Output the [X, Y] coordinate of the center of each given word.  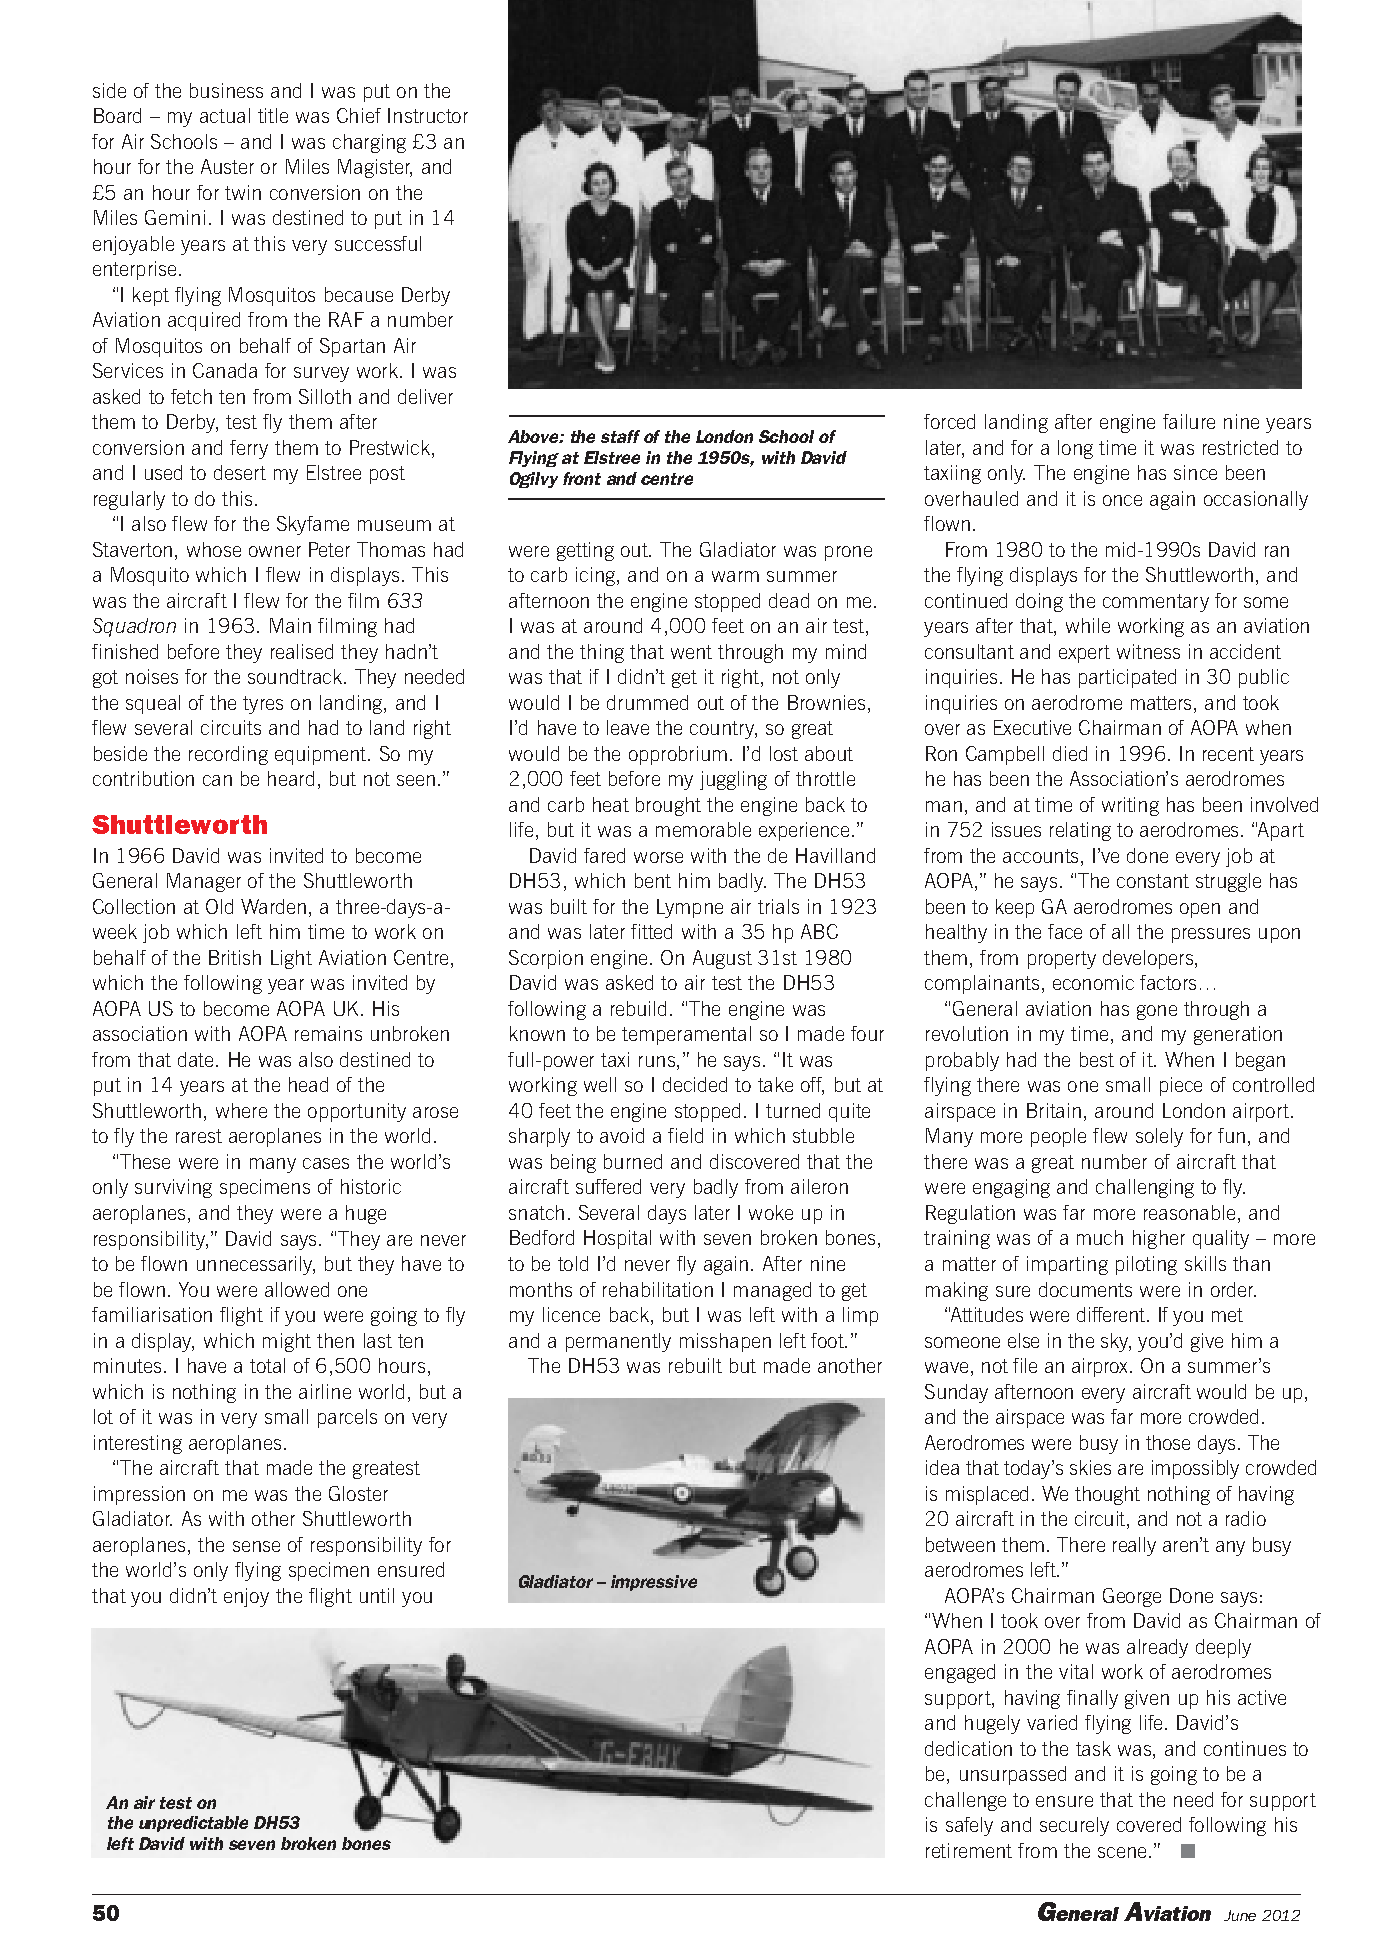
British [235, 957]
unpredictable [193, 1824]
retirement [969, 1850]
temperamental [686, 1035]
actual [225, 115]
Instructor [428, 115]
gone [1157, 1012]
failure [1189, 421]
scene [1122, 1852]
